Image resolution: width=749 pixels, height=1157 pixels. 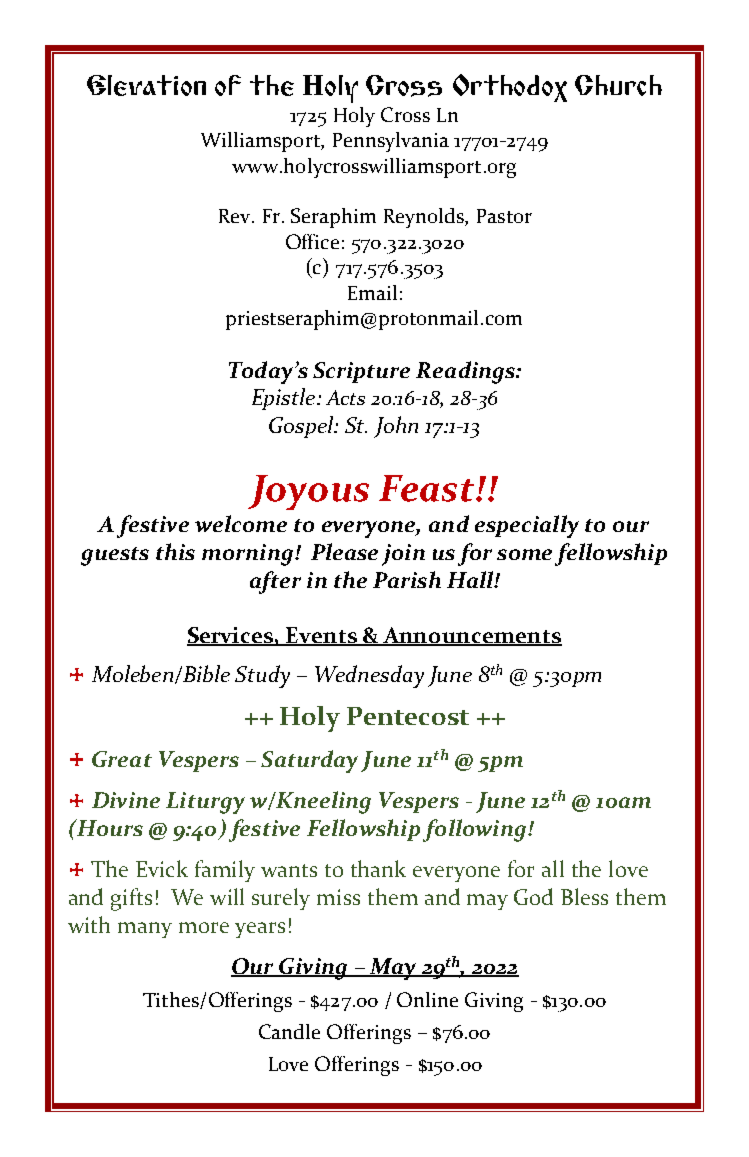 I want to click on Elevation, so click(x=146, y=85).
